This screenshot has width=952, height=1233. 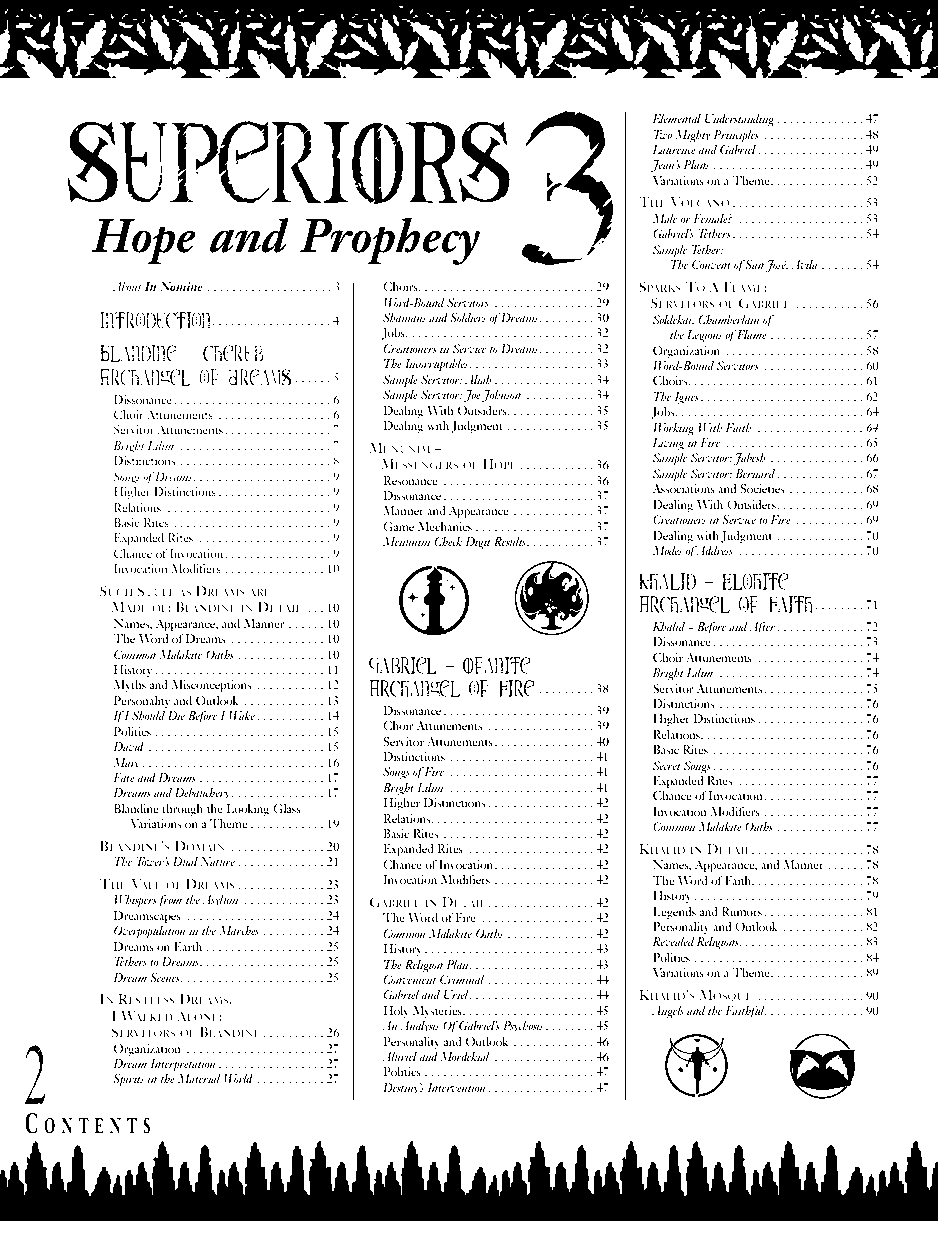 I want to click on Principles, so click(x=736, y=136).
